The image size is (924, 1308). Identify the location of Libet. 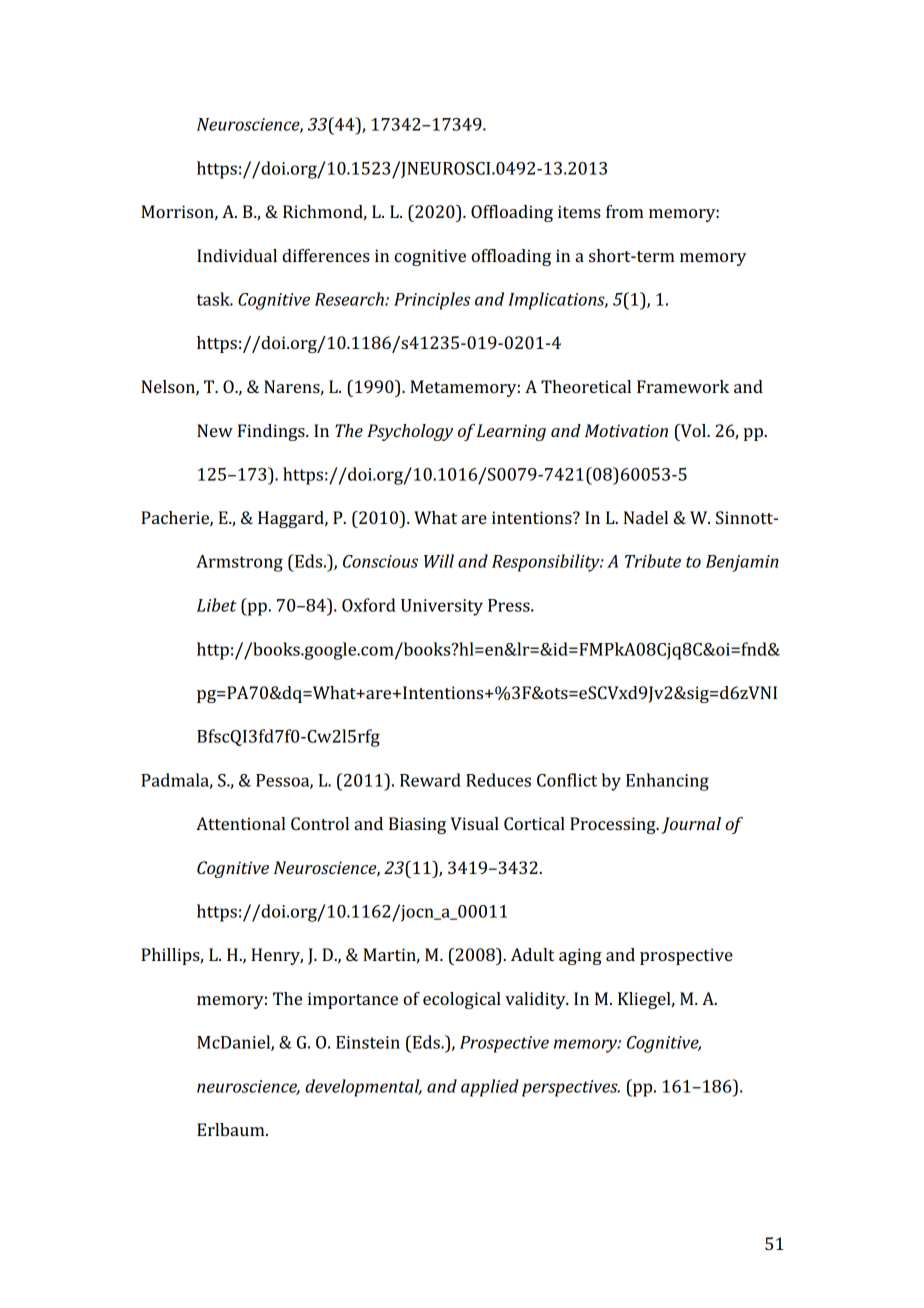
(217, 605).
